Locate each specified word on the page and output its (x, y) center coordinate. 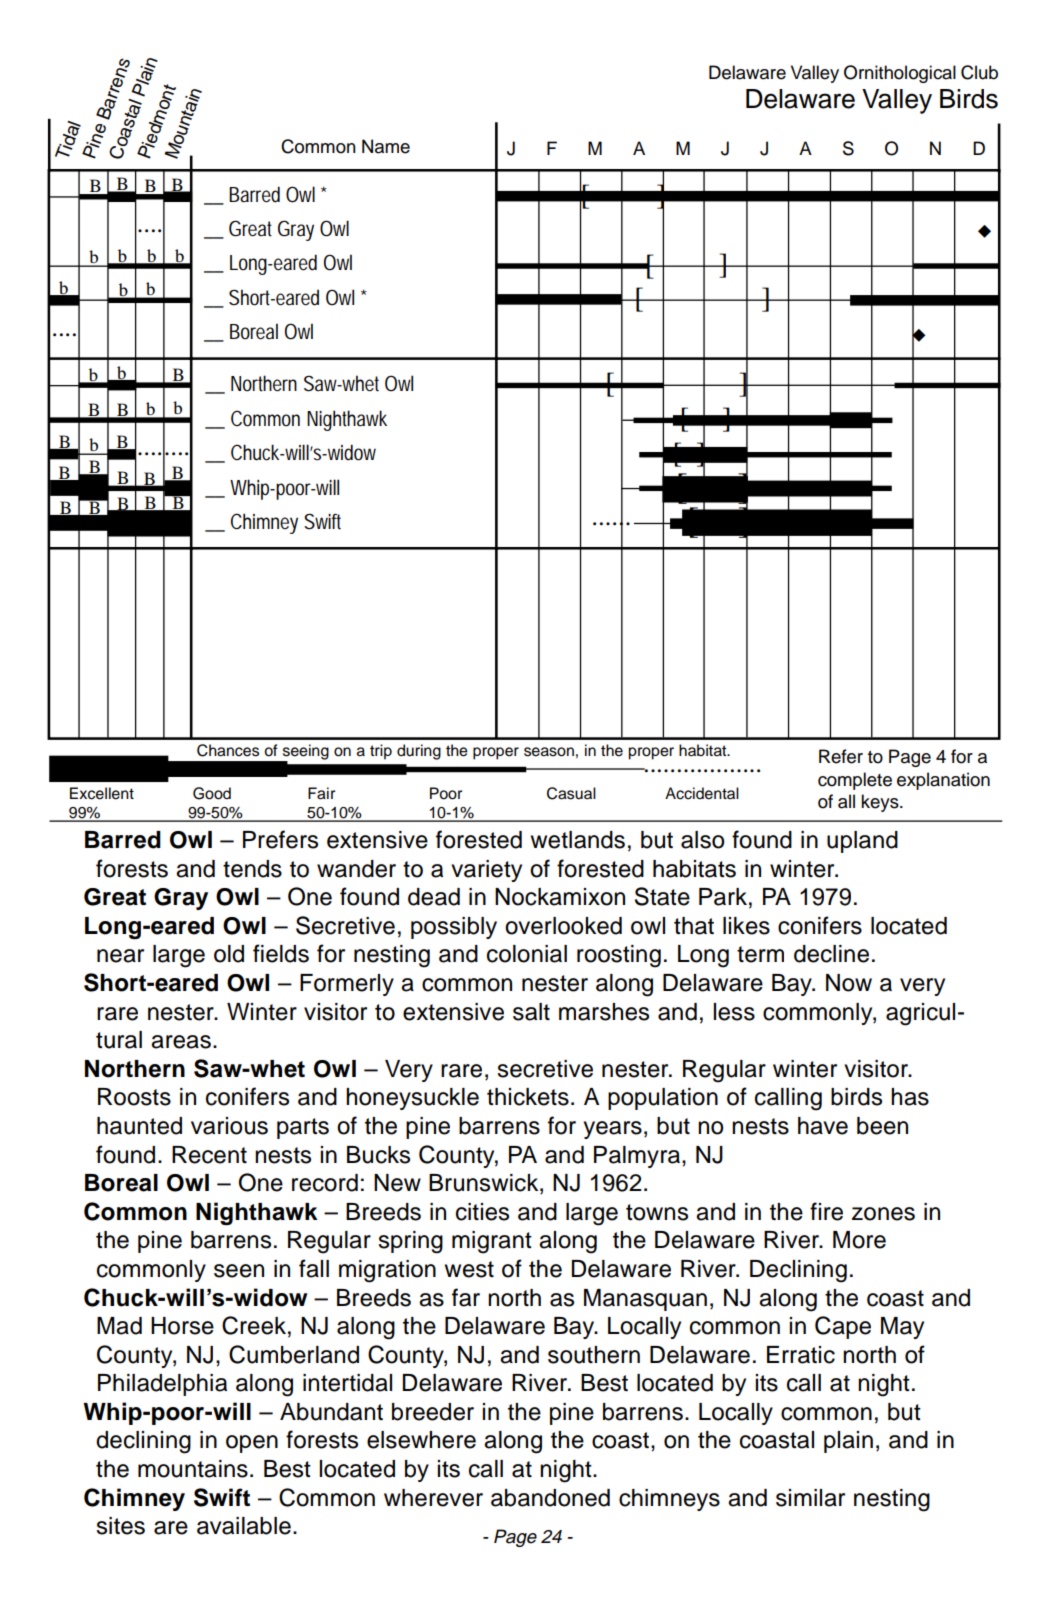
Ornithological (900, 74)
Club (979, 72)
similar (810, 1498)
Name (386, 146)
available (244, 1526)
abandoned (550, 1498)
